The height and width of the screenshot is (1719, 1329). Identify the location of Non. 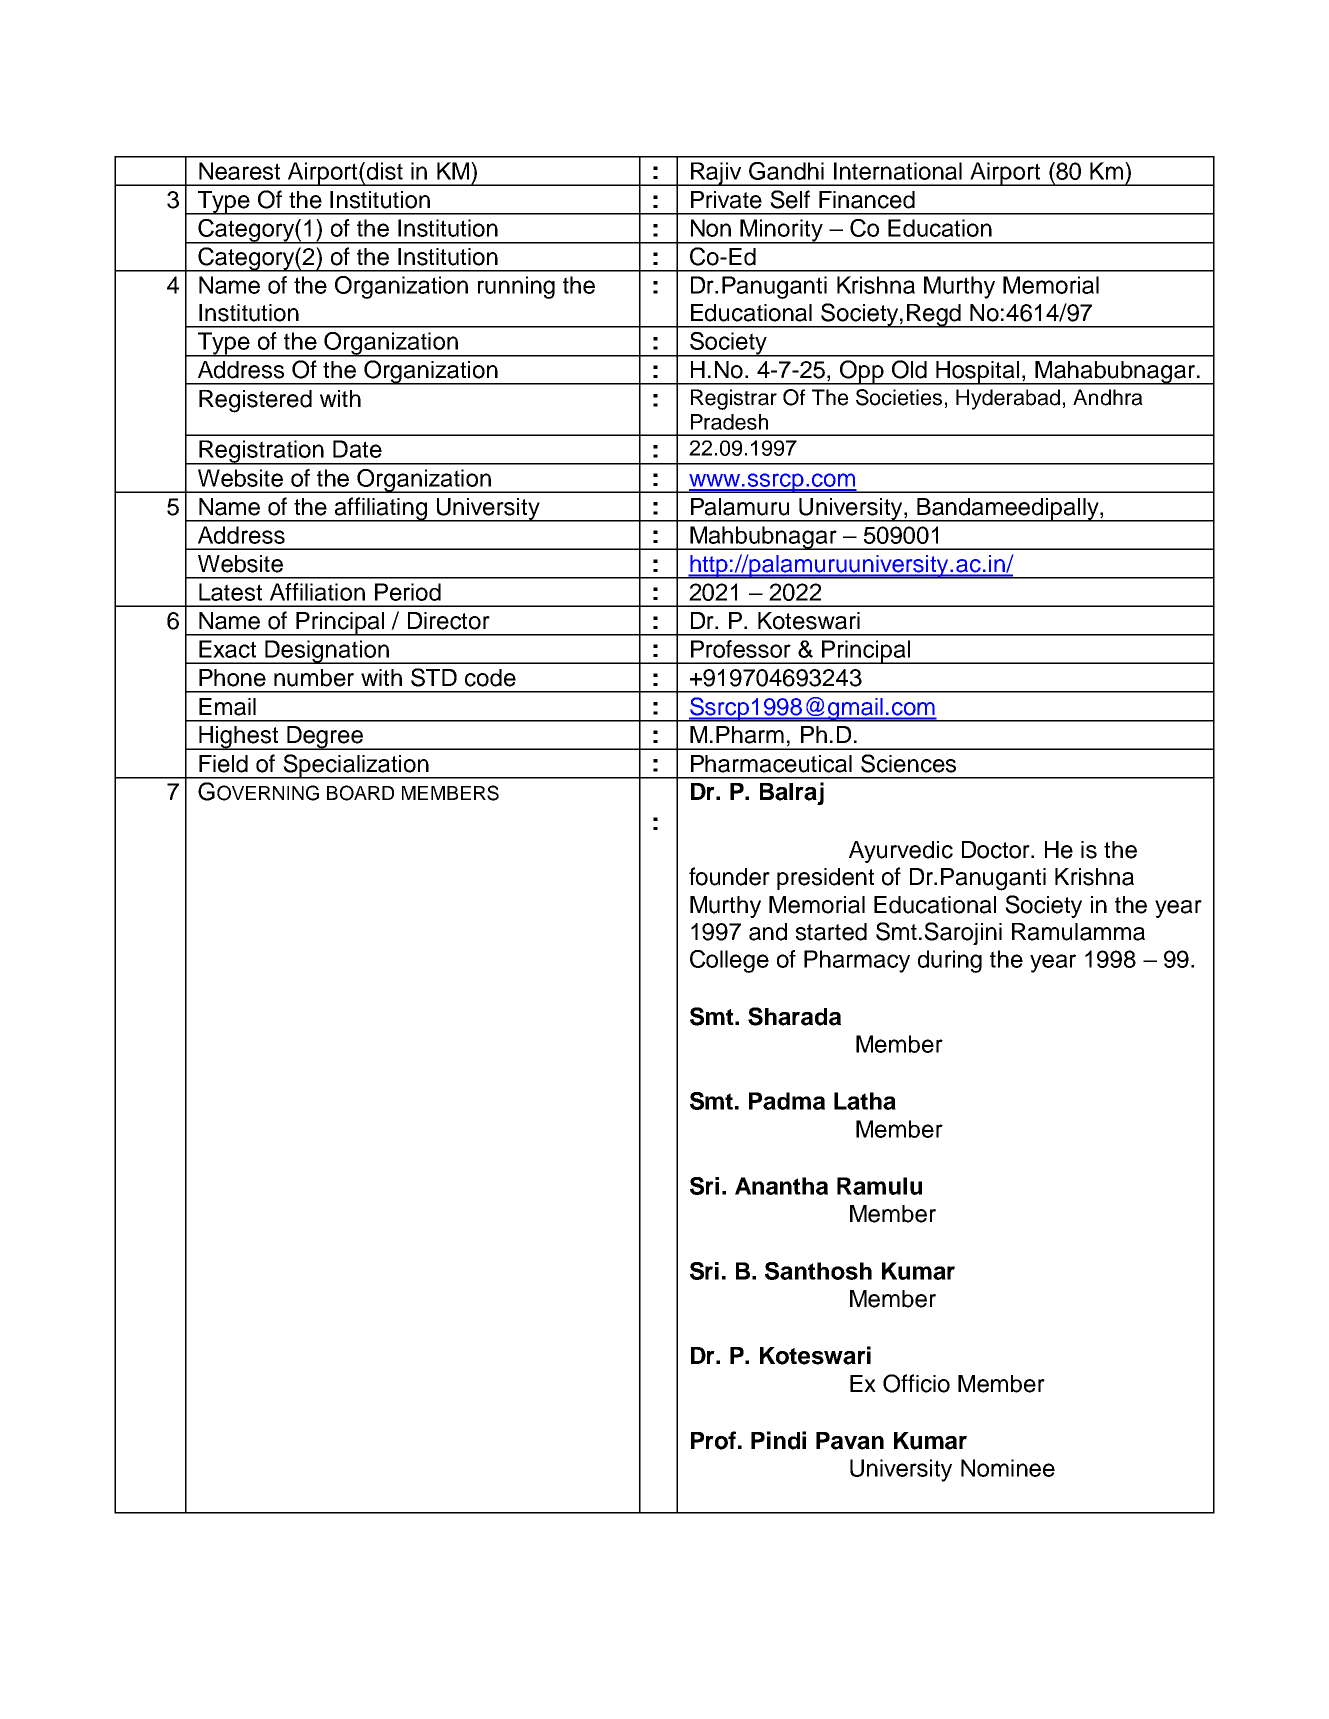
(711, 228).
